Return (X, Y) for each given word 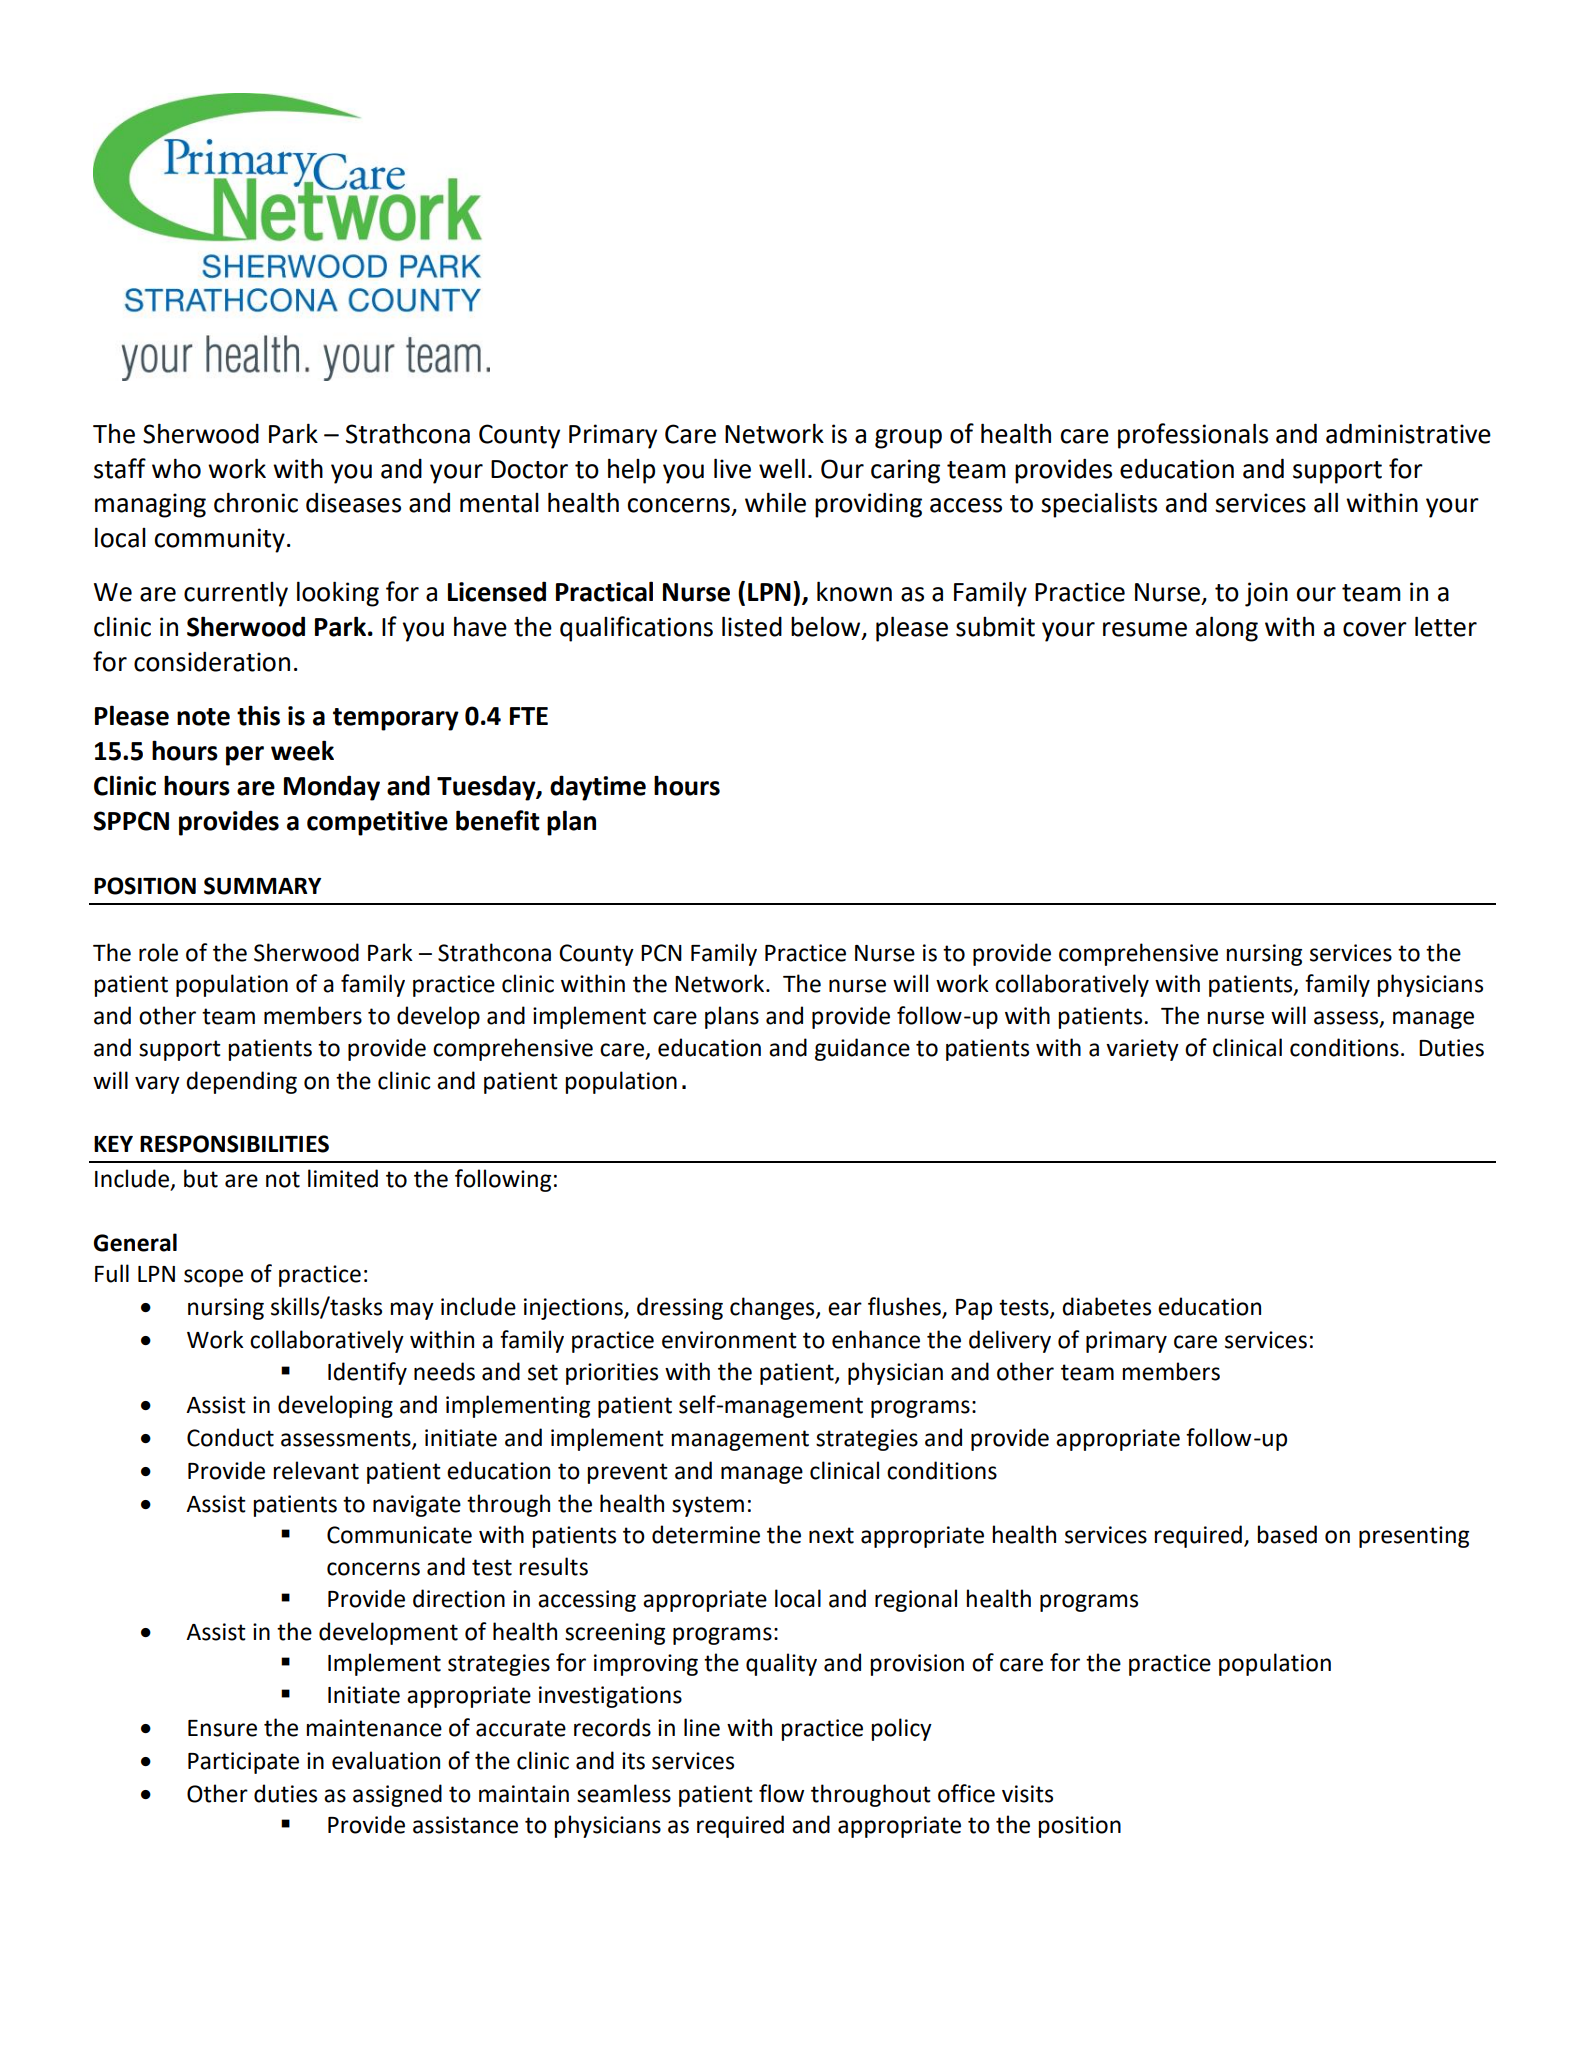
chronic (256, 502)
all (1326, 502)
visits (1027, 1794)
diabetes (1106, 1306)
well (782, 468)
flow (781, 1793)
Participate (243, 1763)
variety (1142, 1050)
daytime (598, 788)
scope (213, 1278)
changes (773, 1308)
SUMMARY (262, 886)
